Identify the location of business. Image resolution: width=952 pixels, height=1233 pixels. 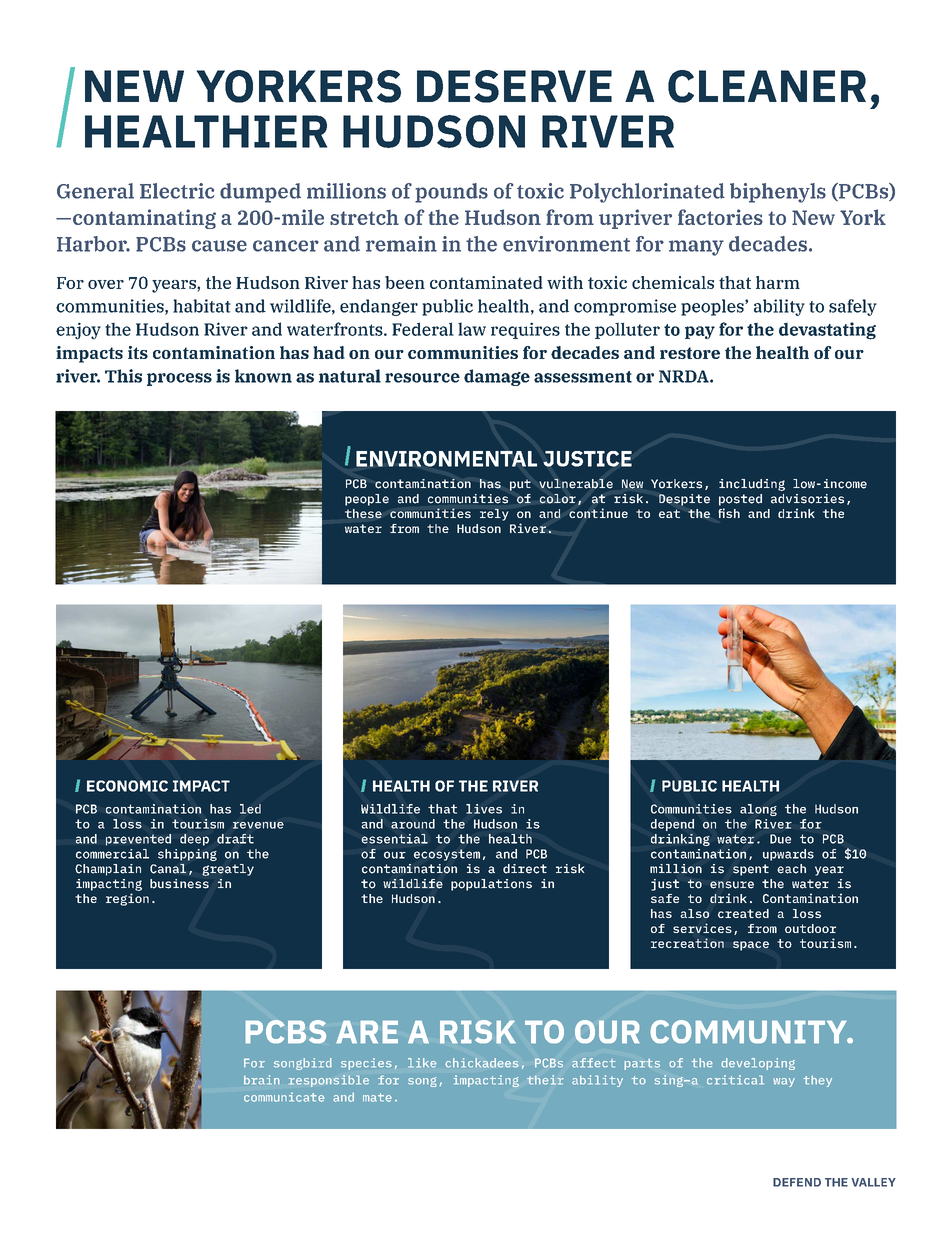
(179, 884).
